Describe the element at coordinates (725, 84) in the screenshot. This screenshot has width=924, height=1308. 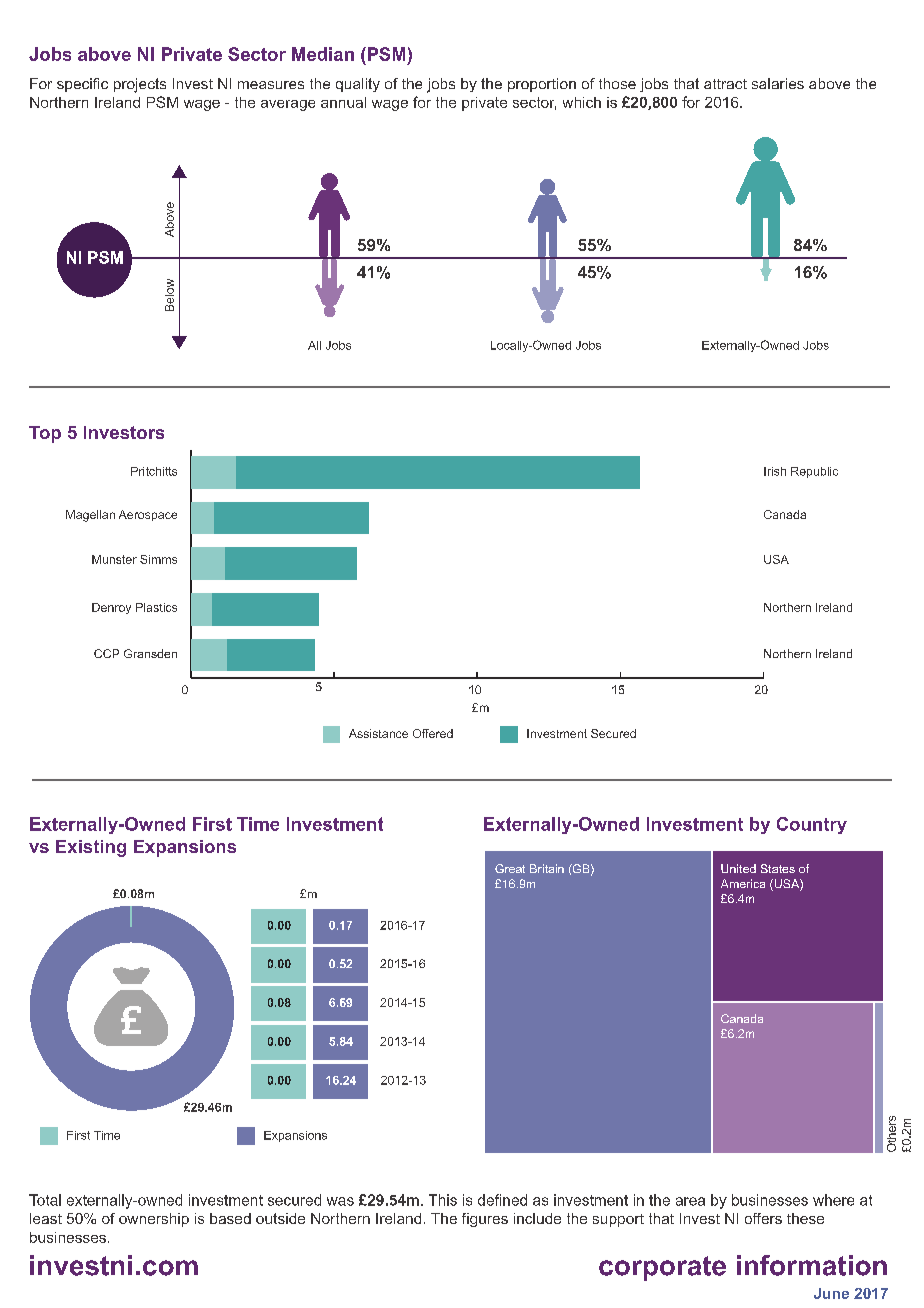
I see `attract` at that location.
